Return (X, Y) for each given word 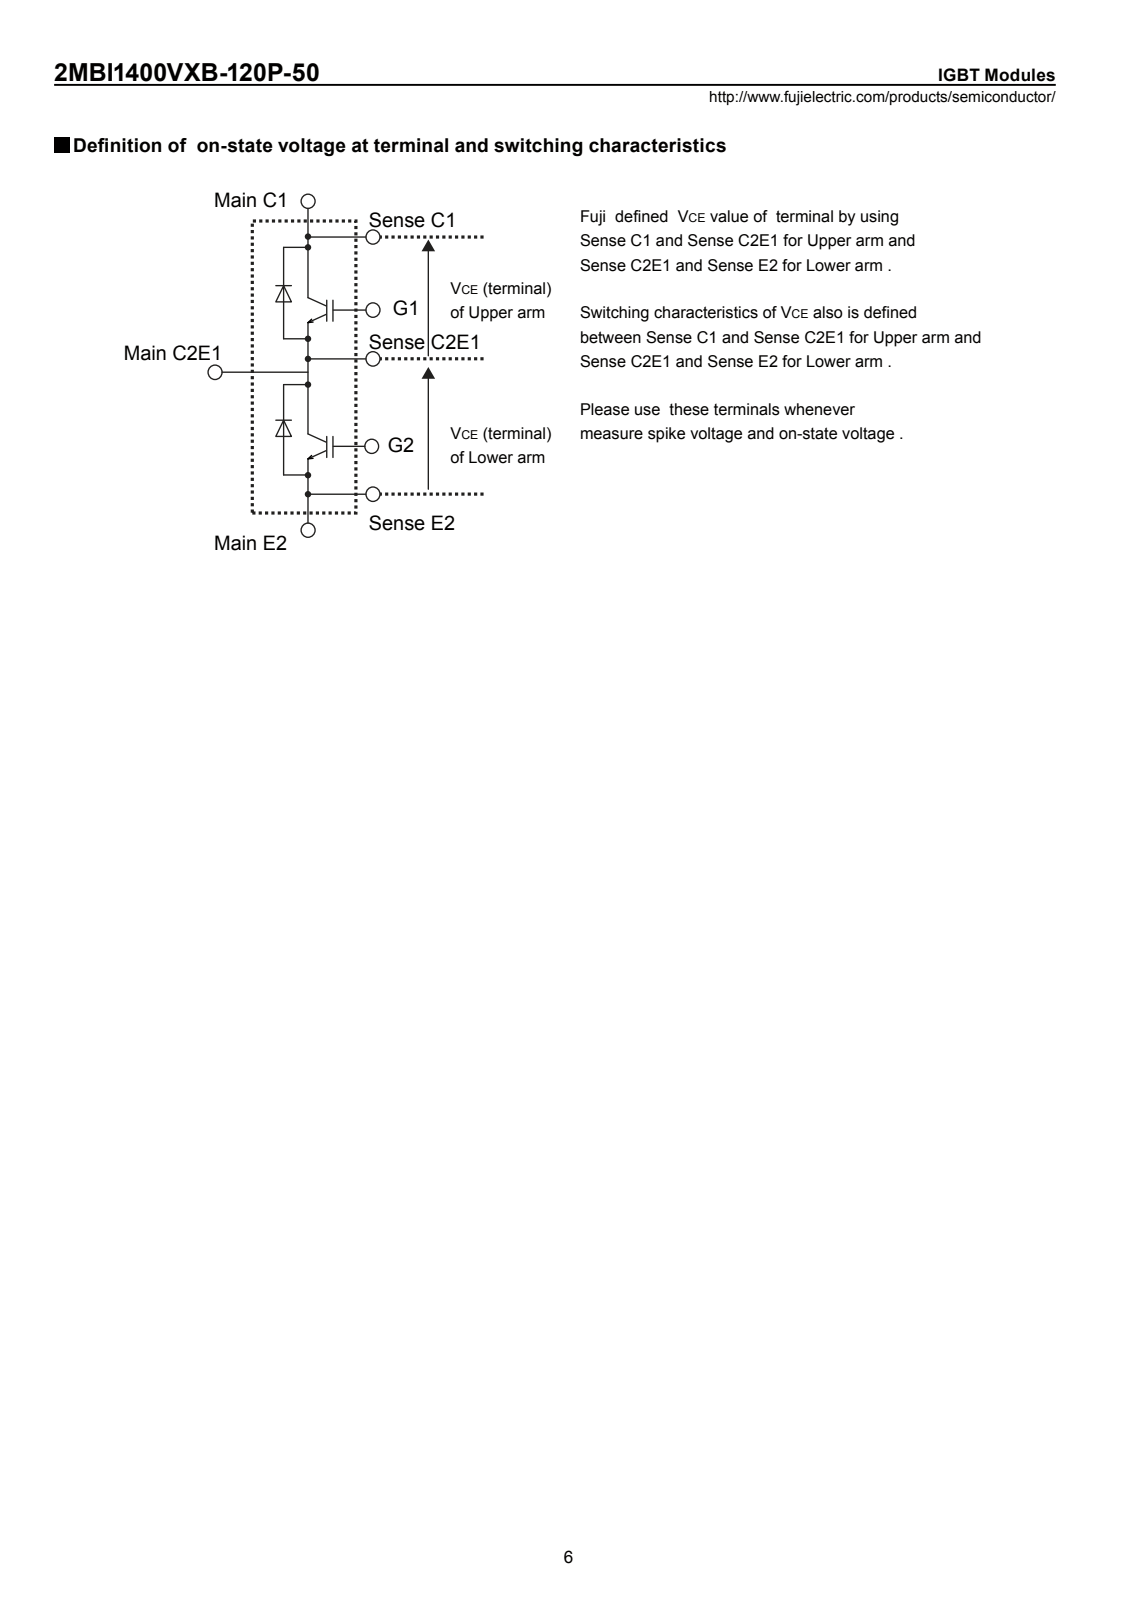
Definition (117, 145)
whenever (819, 409)
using (879, 218)
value (729, 216)
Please (605, 409)
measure (612, 435)
